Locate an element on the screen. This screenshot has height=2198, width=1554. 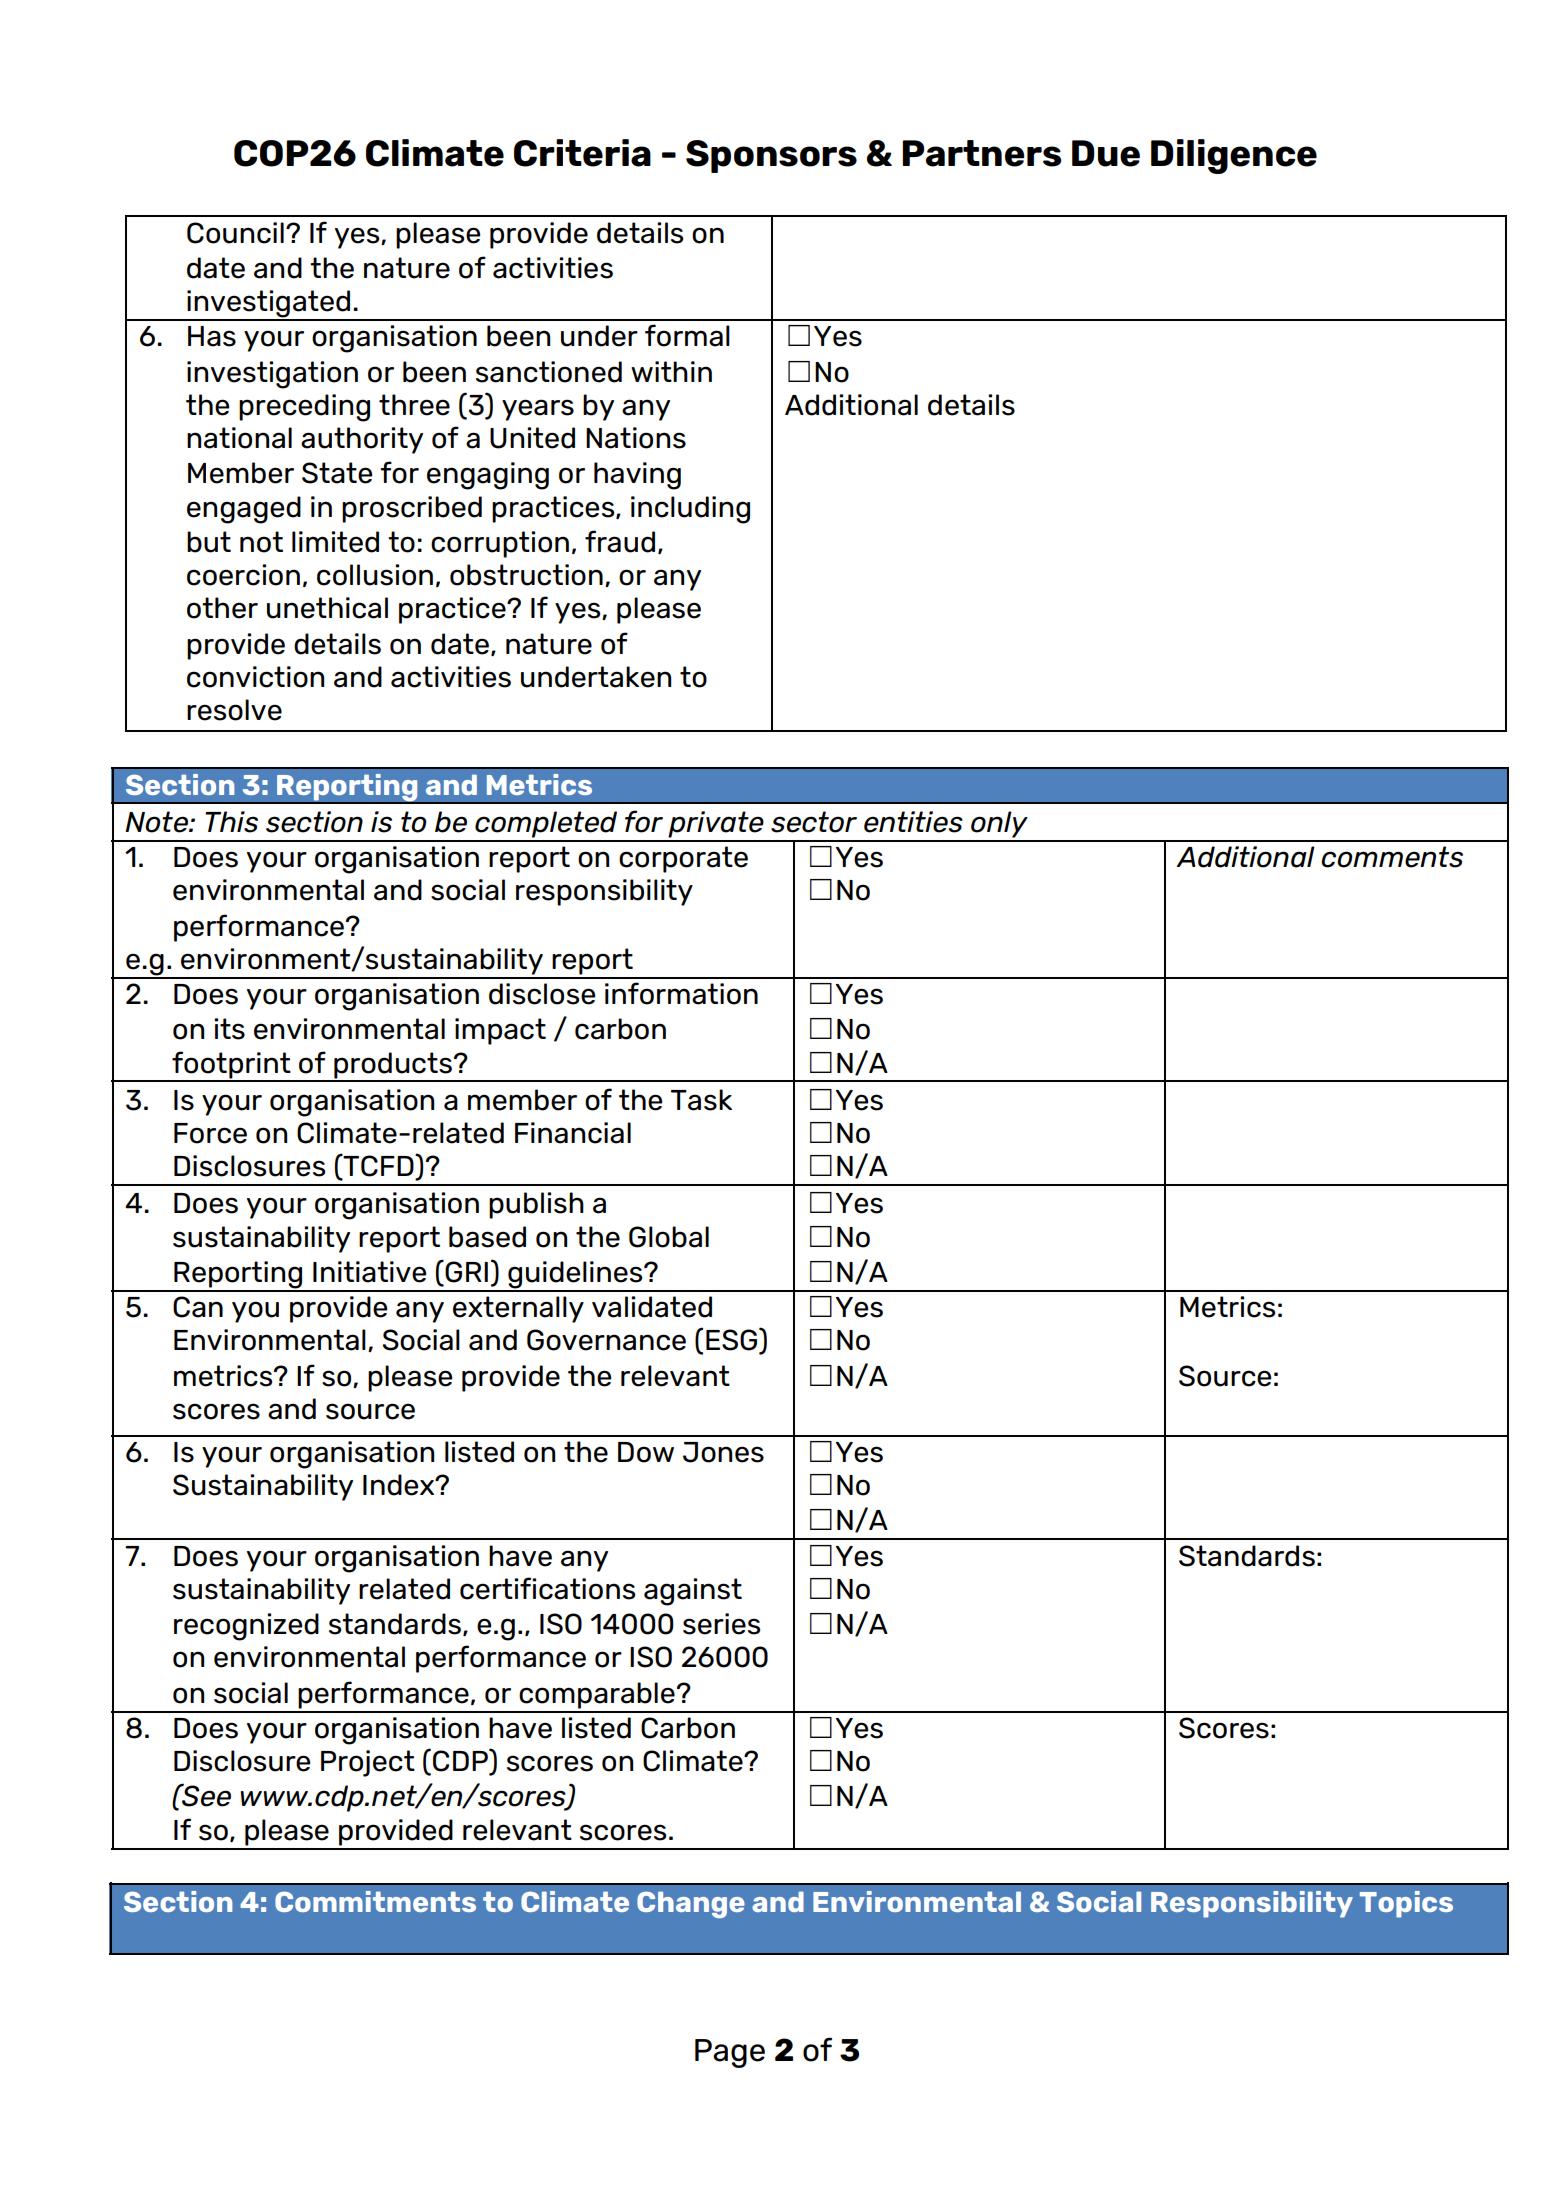
Commitments is located at coordinates (375, 1901).
